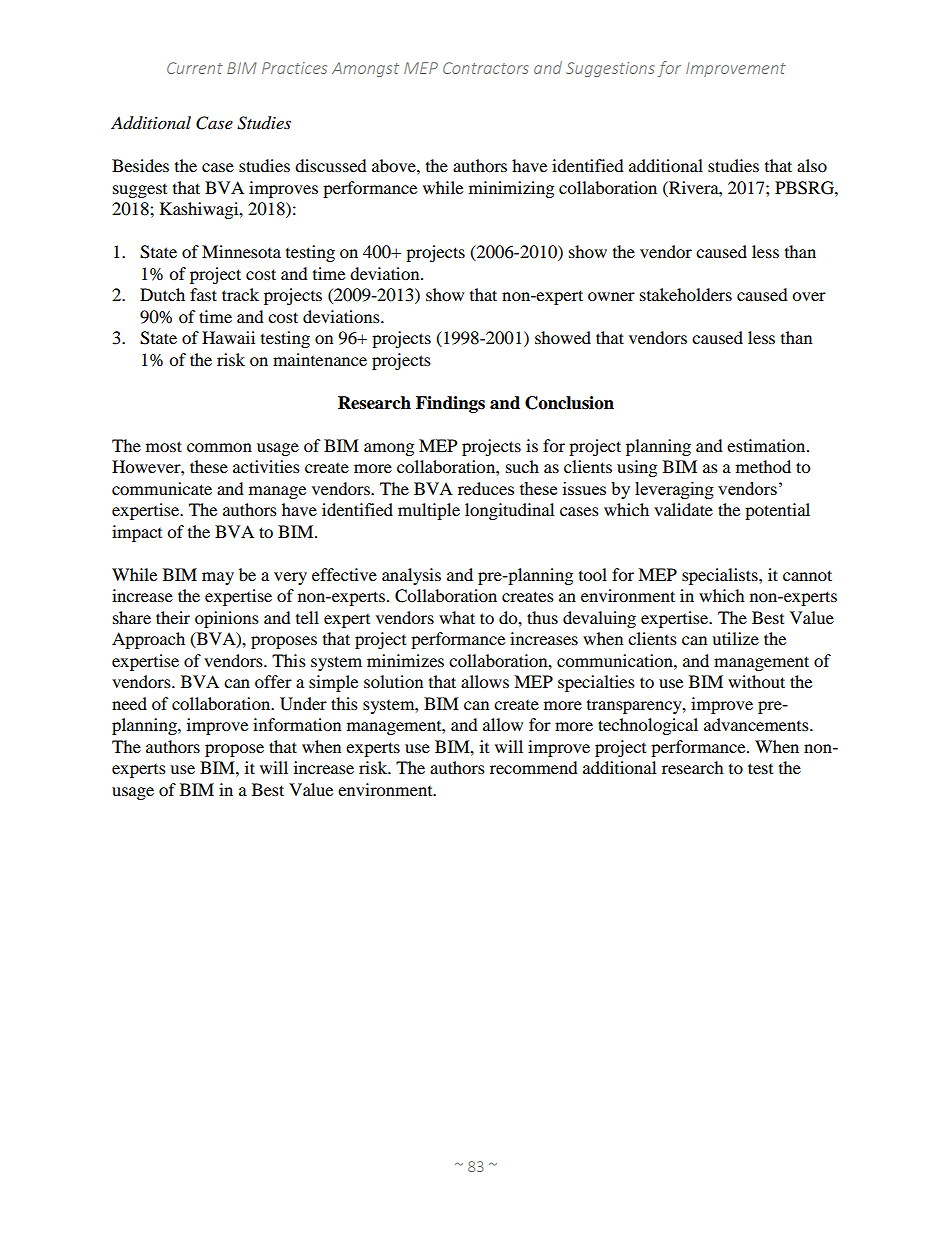  Describe the element at coordinates (137, 533) in the screenshot. I see `impact` at that location.
